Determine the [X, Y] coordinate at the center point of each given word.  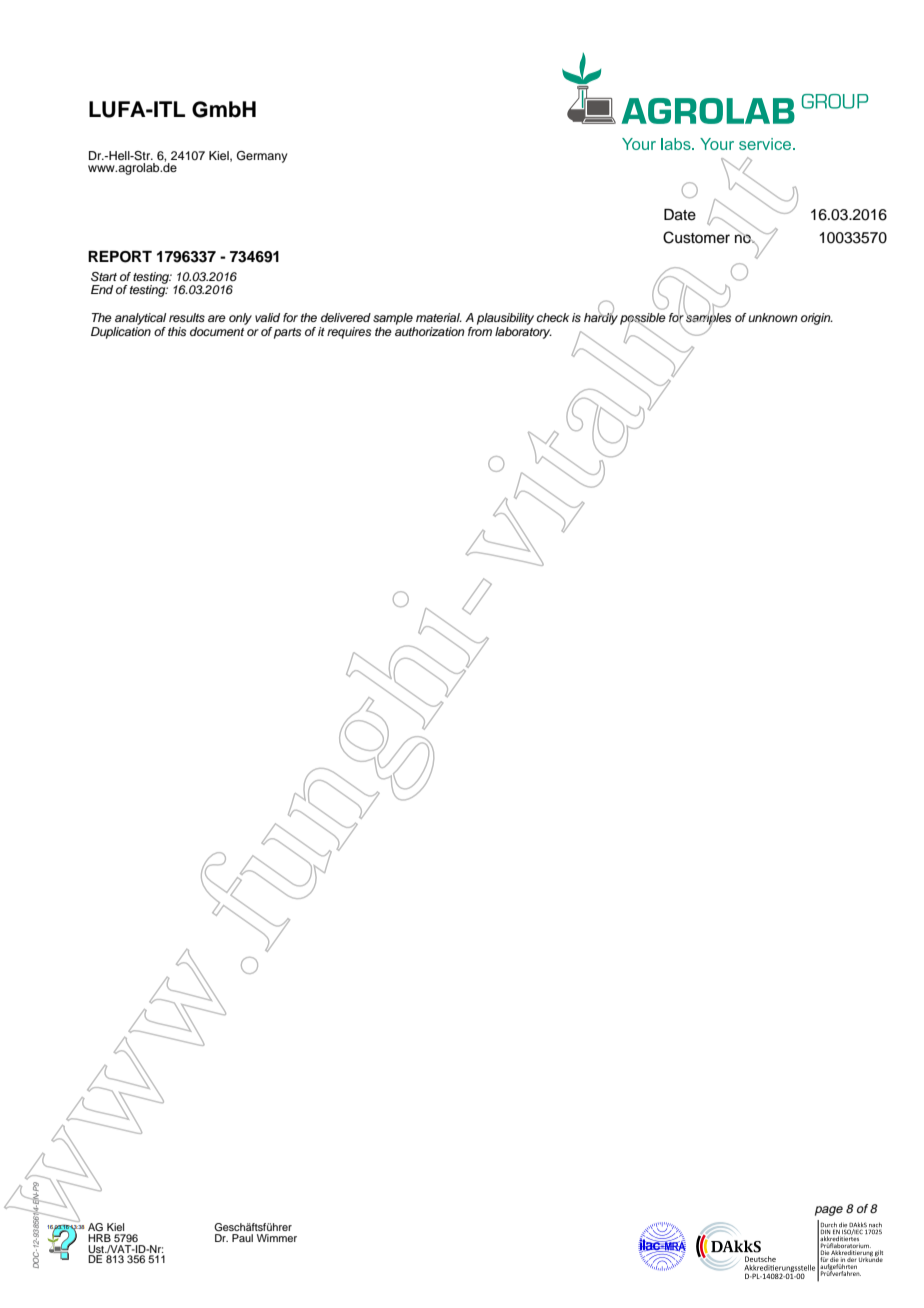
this [177, 331]
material [439, 317]
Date [680, 215]
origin [817, 319]
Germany [262, 157]
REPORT [120, 257]
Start [104, 277]
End [102, 289]
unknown [773, 317]
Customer [696, 237]
